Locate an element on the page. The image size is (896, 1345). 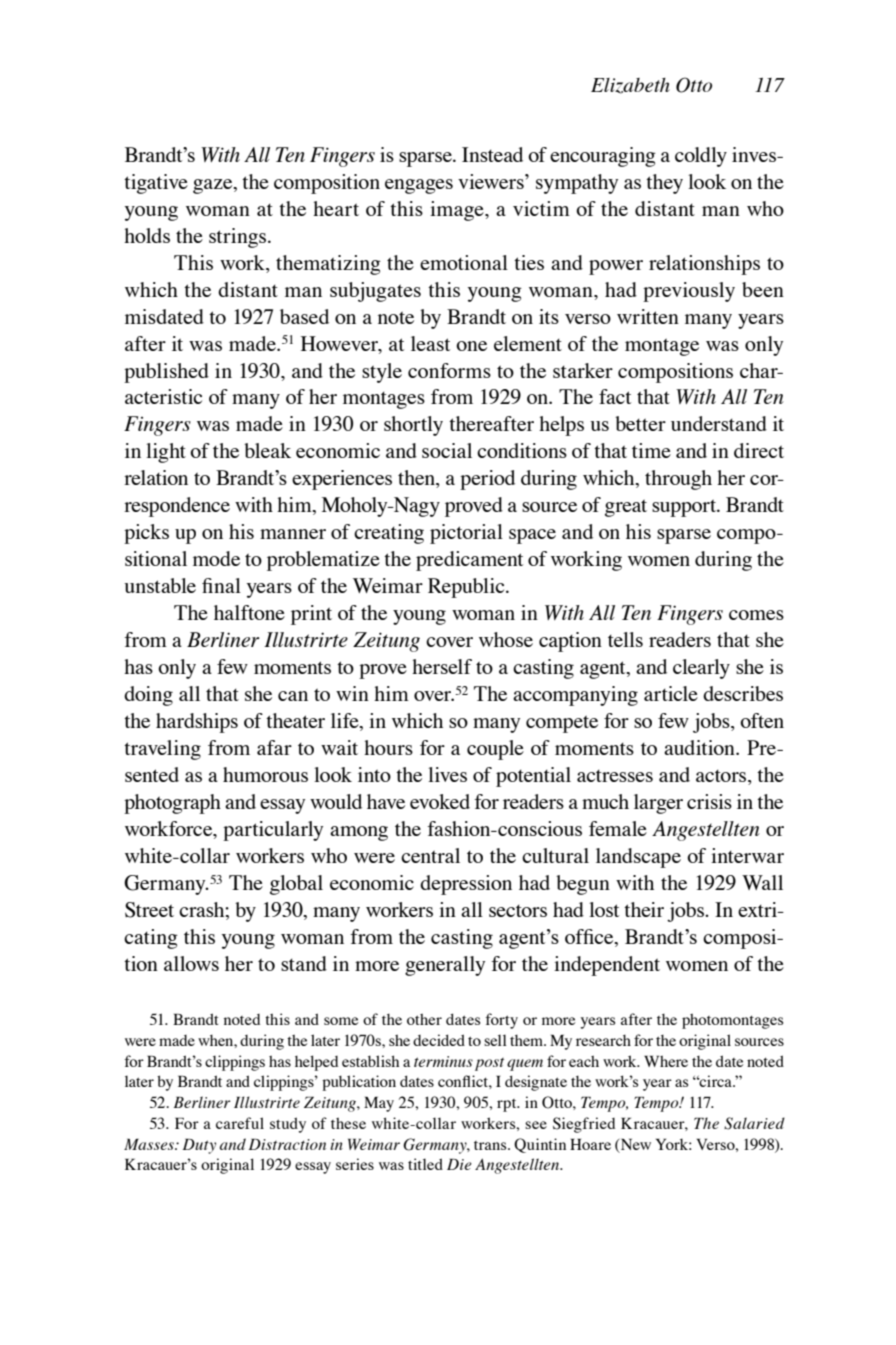
hardships is located at coordinates (197, 723).
